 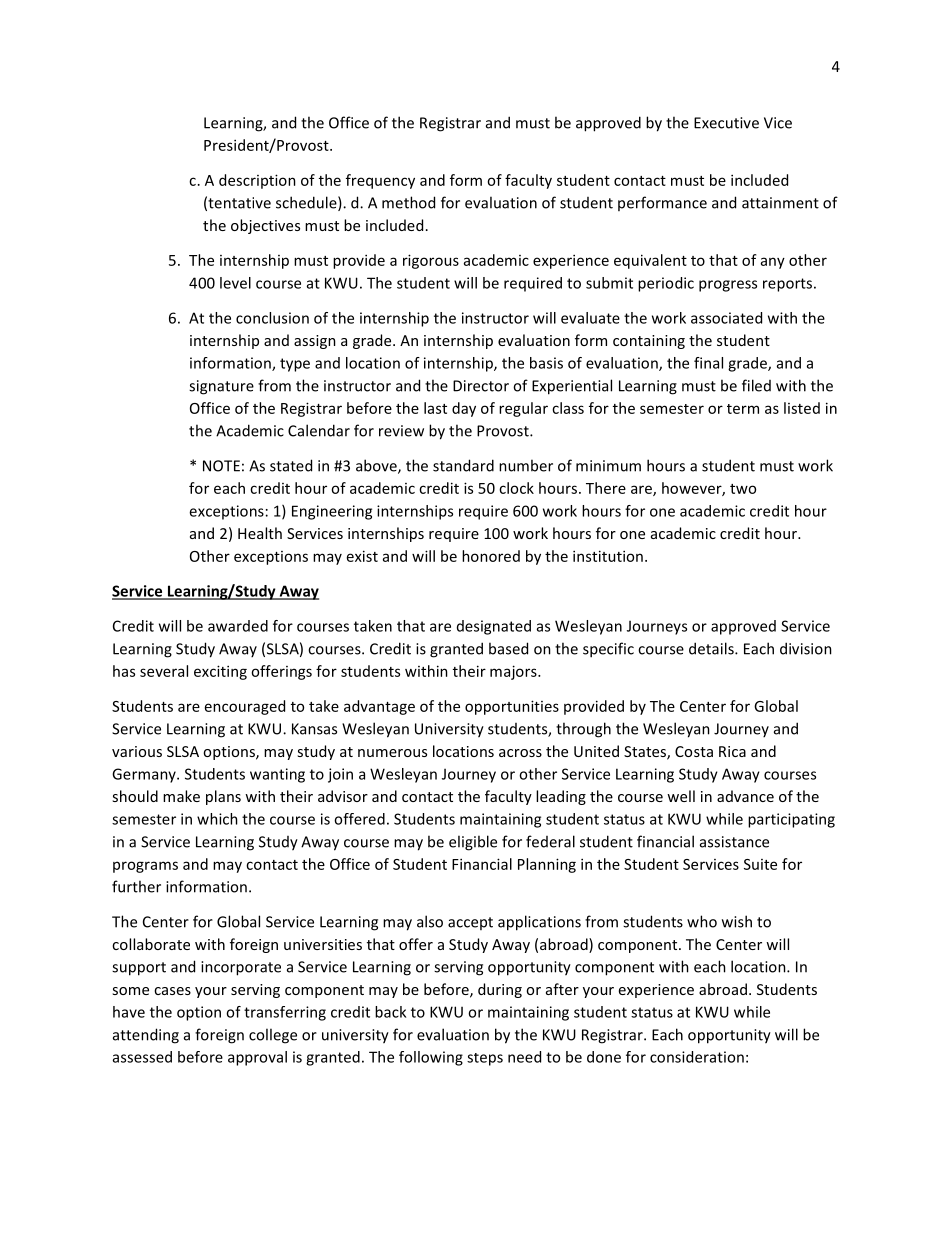 I want to click on NOTE, so click(x=221, y=466).
